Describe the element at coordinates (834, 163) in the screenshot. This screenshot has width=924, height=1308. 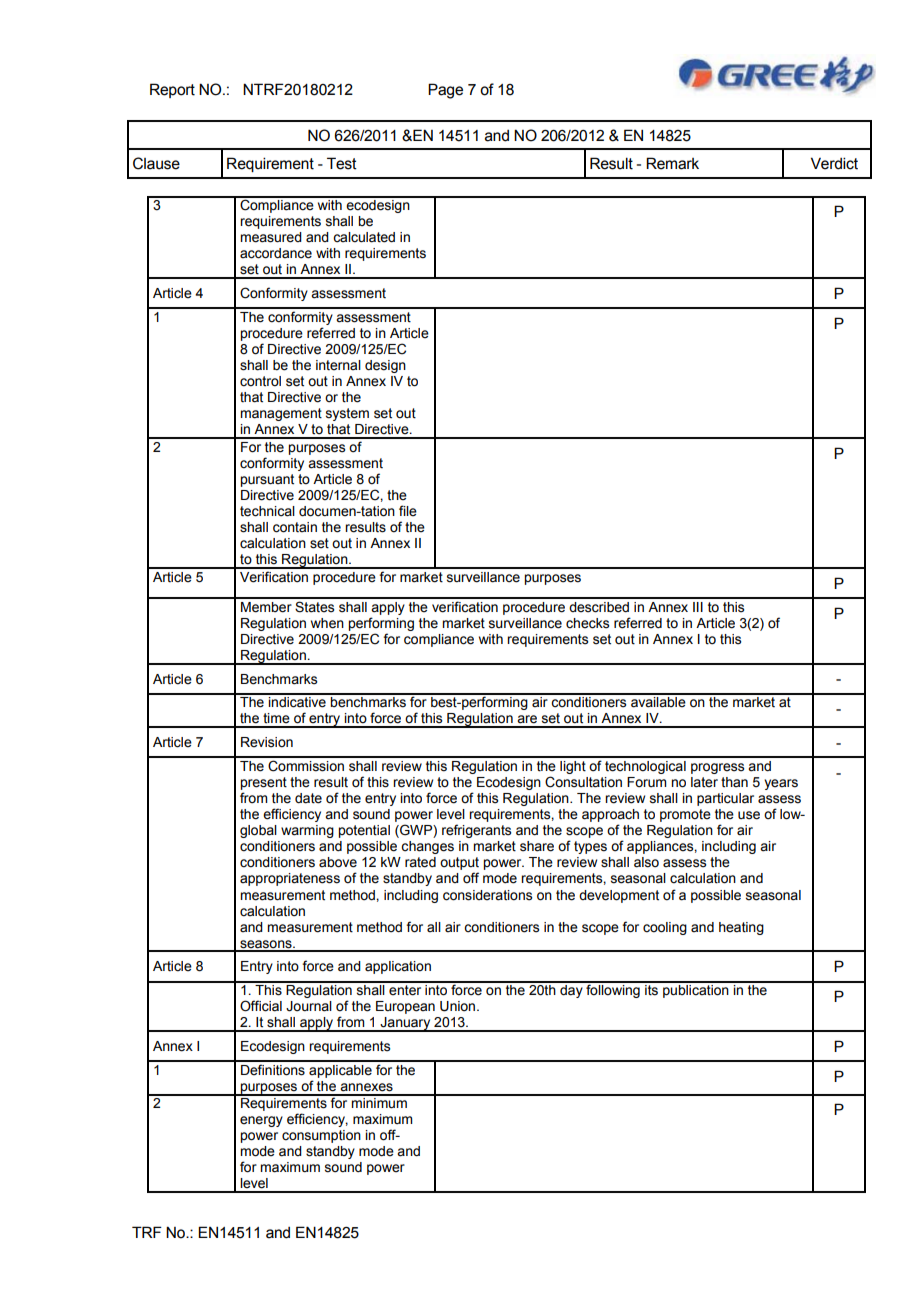
I see `Verdict` at that location.
